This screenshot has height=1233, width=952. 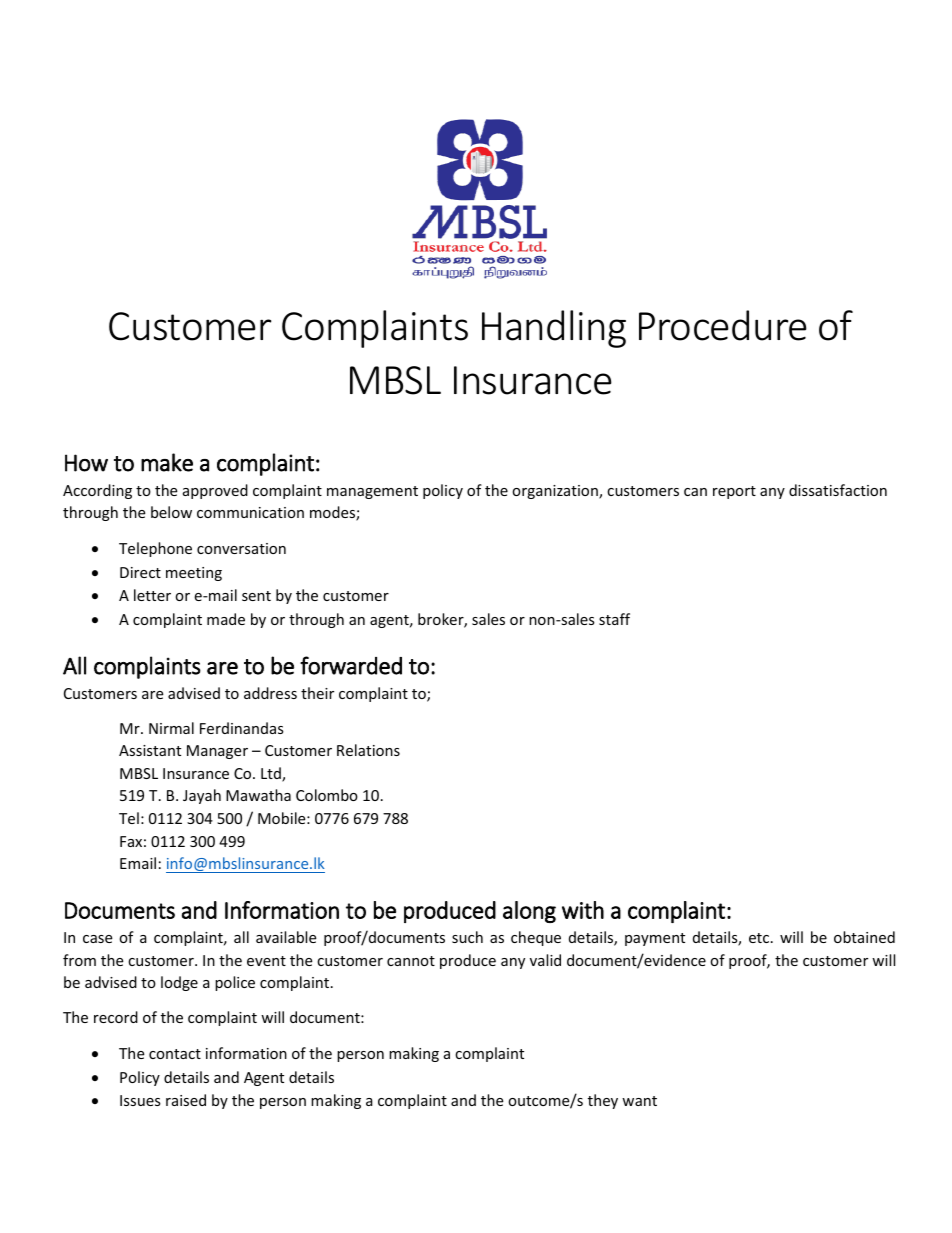 What do you see at coordinates (272, 774) in the screenshot?
I see `Ltd` at bounding box center [272, 774].
